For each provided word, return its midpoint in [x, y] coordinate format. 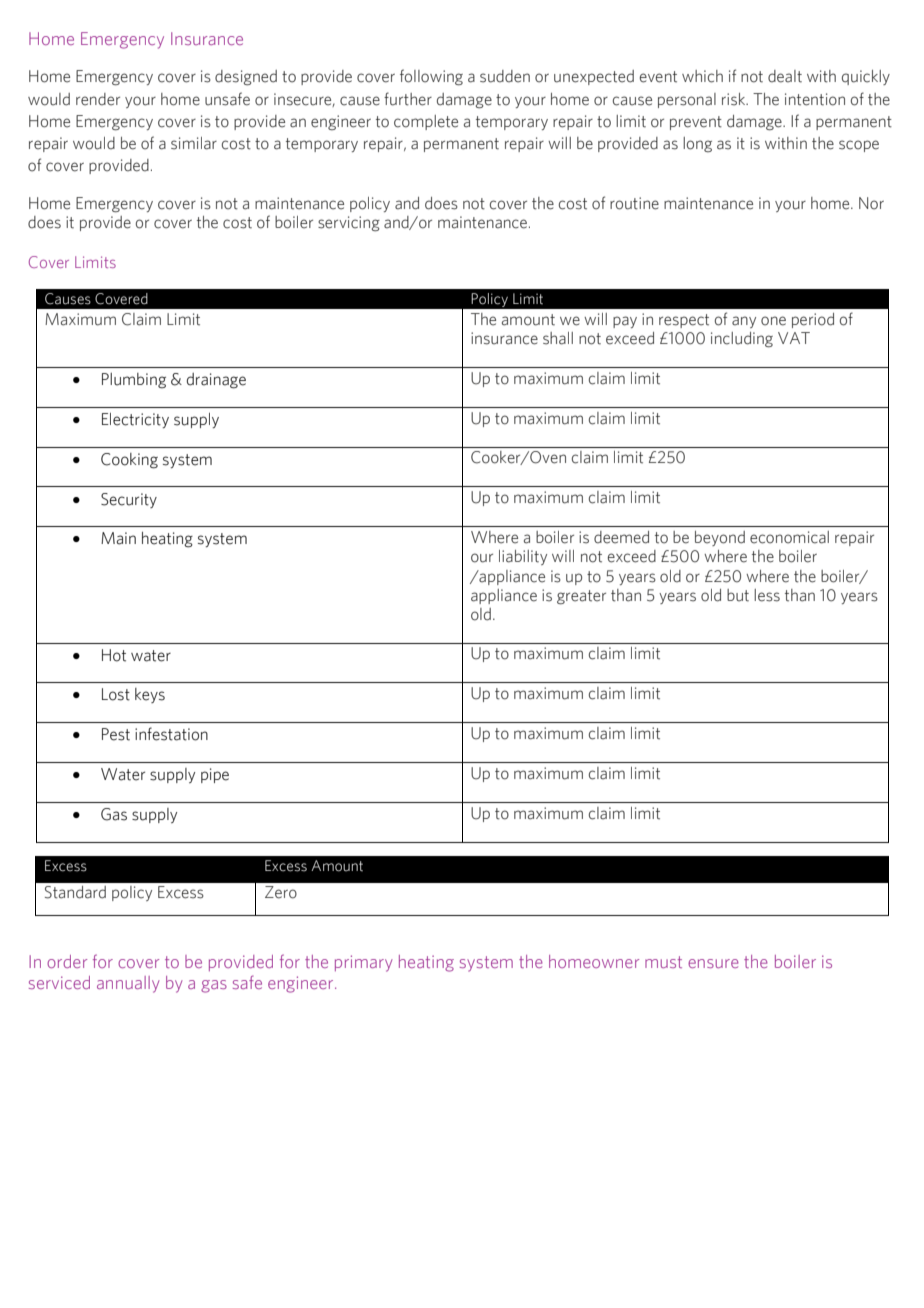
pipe [215, 775]
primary [364, 963]
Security [129, 500]
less [767, 595]
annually [128, 984]
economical [789, 537]
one [773, 321]
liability [523, 557]
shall [558, 338]
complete [426, 122]
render [98, 99]
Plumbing [134, 381]
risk [735, 99]
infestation [171, 734]
